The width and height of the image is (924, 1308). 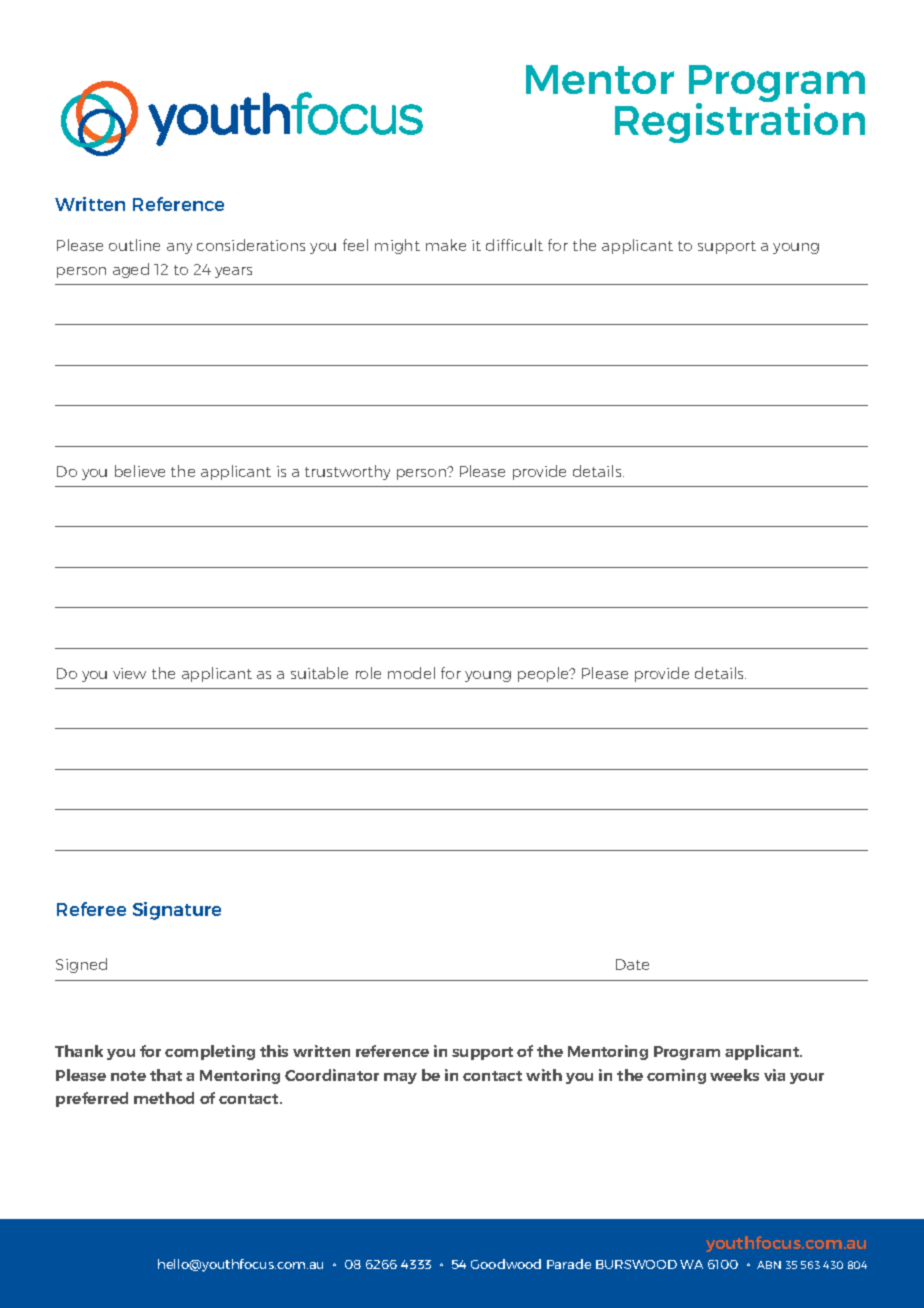 What do you see at coordinates (177, 911) in the image?
I see `Signature` at bounding box center [177, 911].
